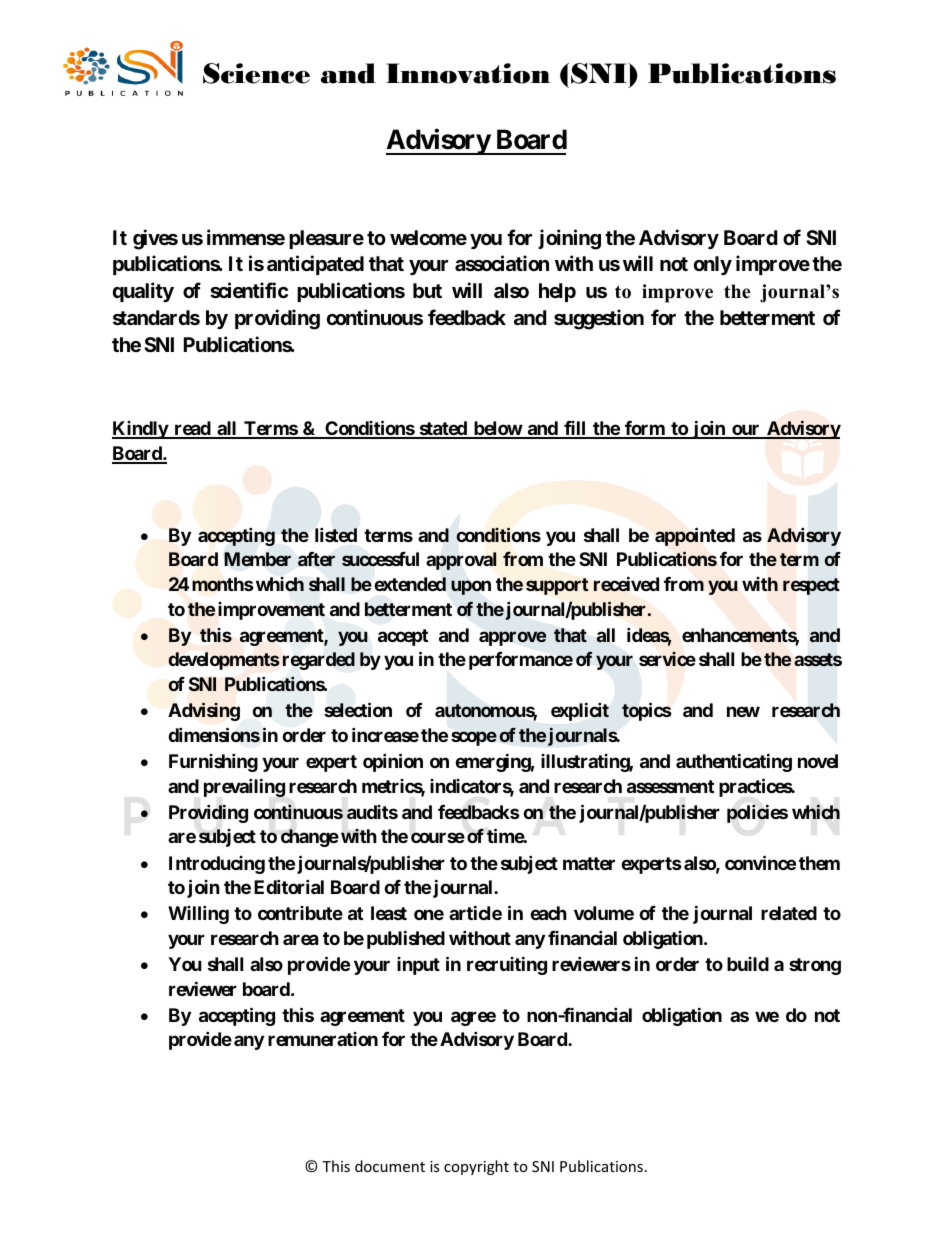  What do you see at coordinates (393, 762) in the screenshot?
I see `opinion` at bounding box center [393, 762].
